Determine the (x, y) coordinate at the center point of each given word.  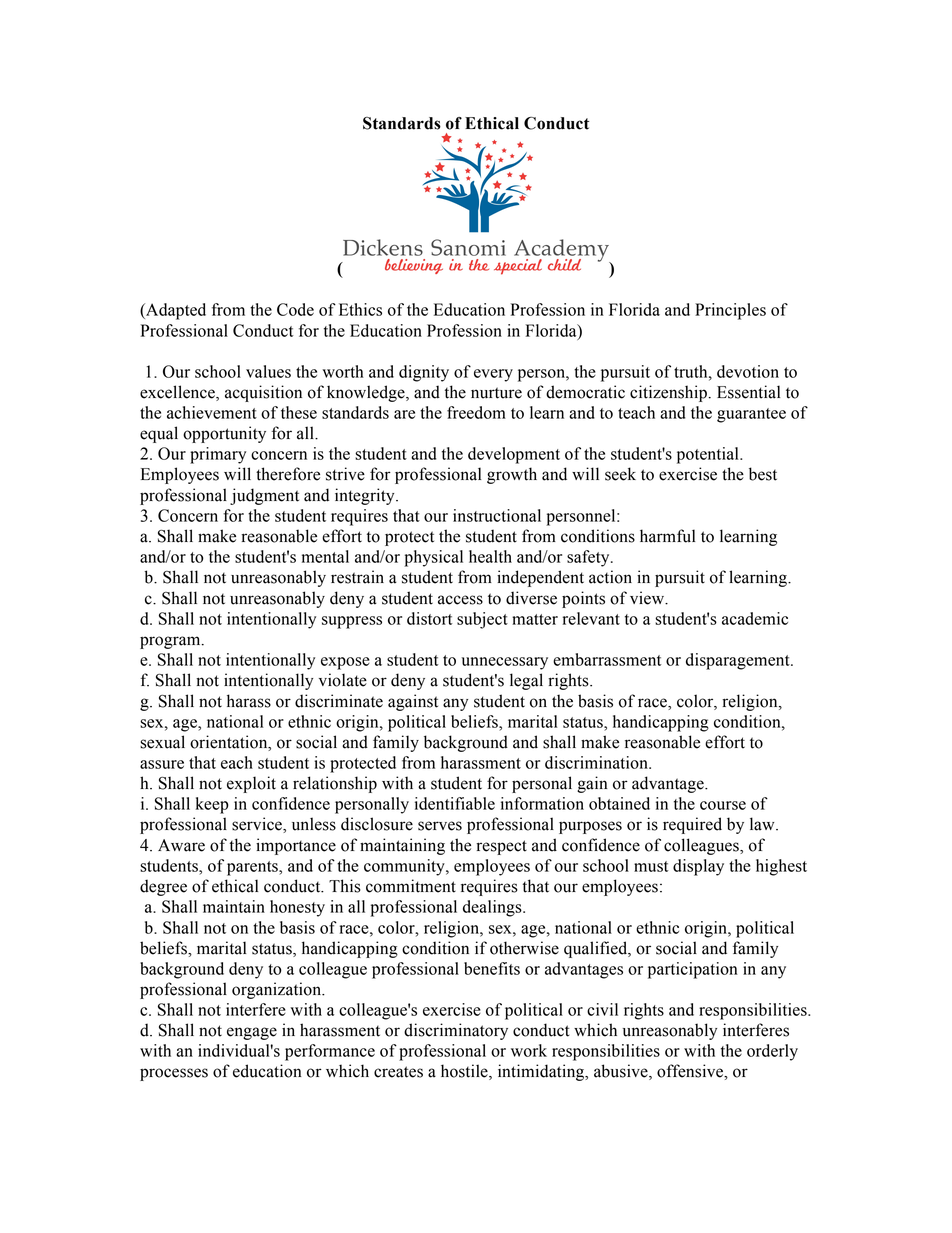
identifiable (455, 803)
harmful (667, 536)
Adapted (175, 311)
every (493, 375)
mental (325, 556)
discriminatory (456, 1031)
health (490, 556)
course (723, 805)
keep (212, 805)
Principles (730, 311)
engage (252, 1033)
